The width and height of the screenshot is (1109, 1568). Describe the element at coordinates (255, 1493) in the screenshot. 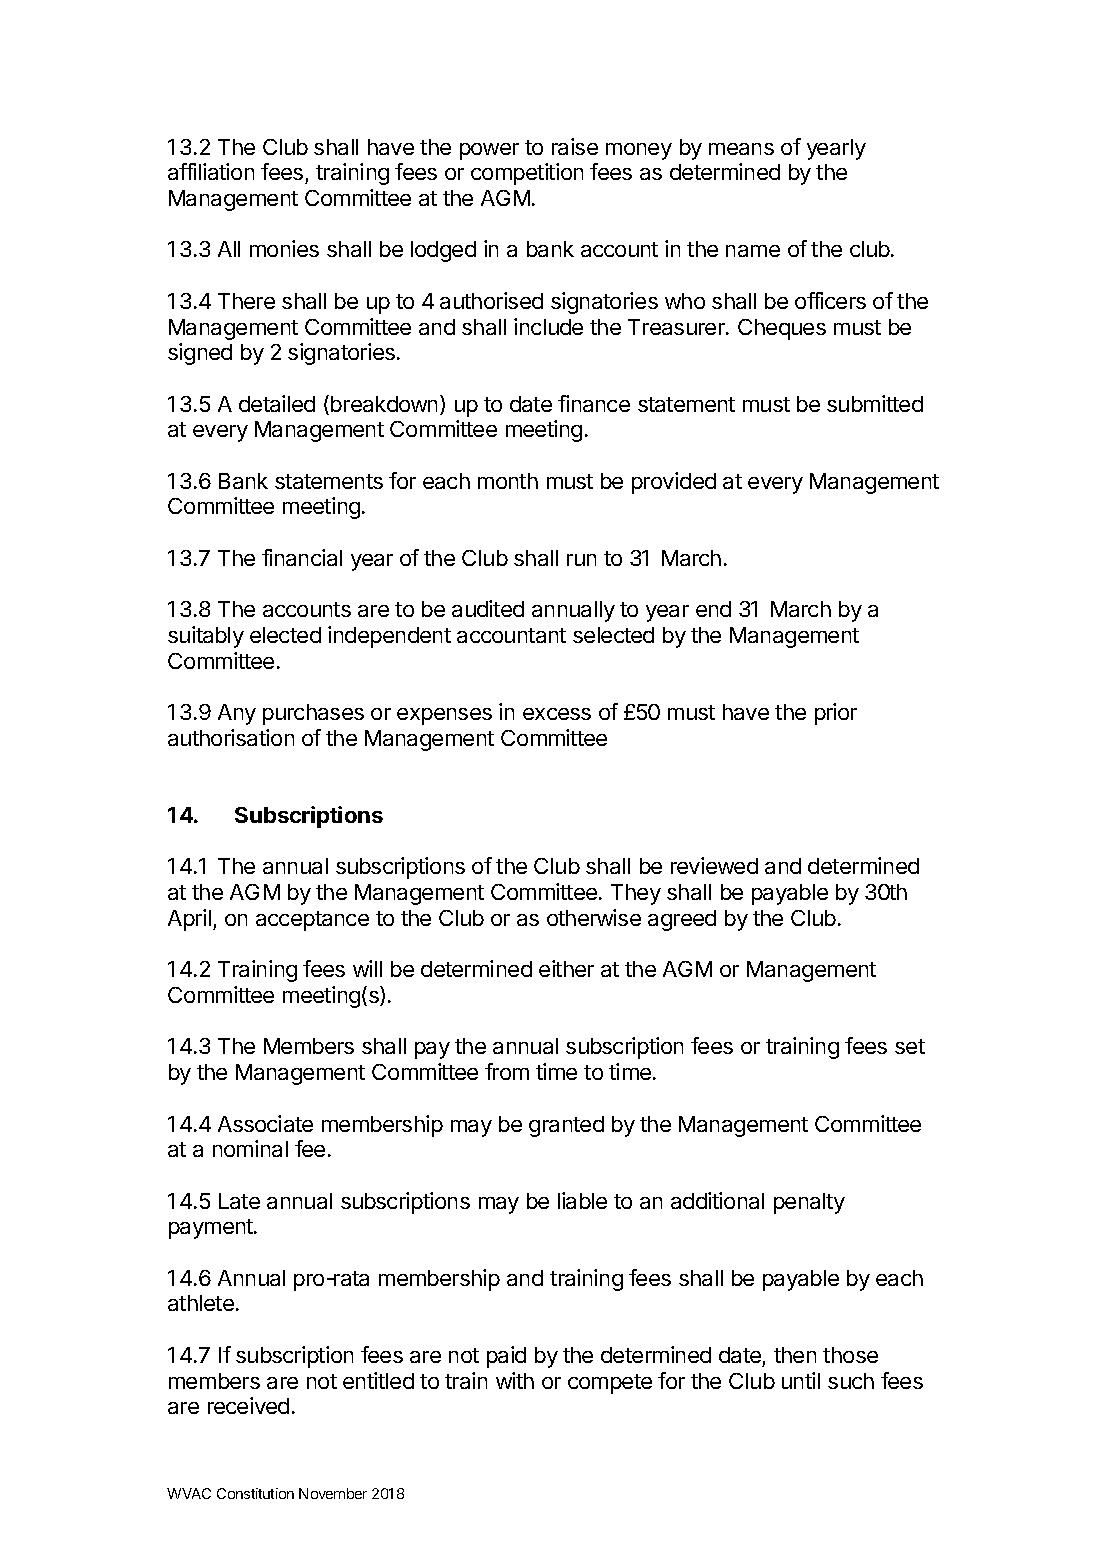

I see `Constitution` at that location.
